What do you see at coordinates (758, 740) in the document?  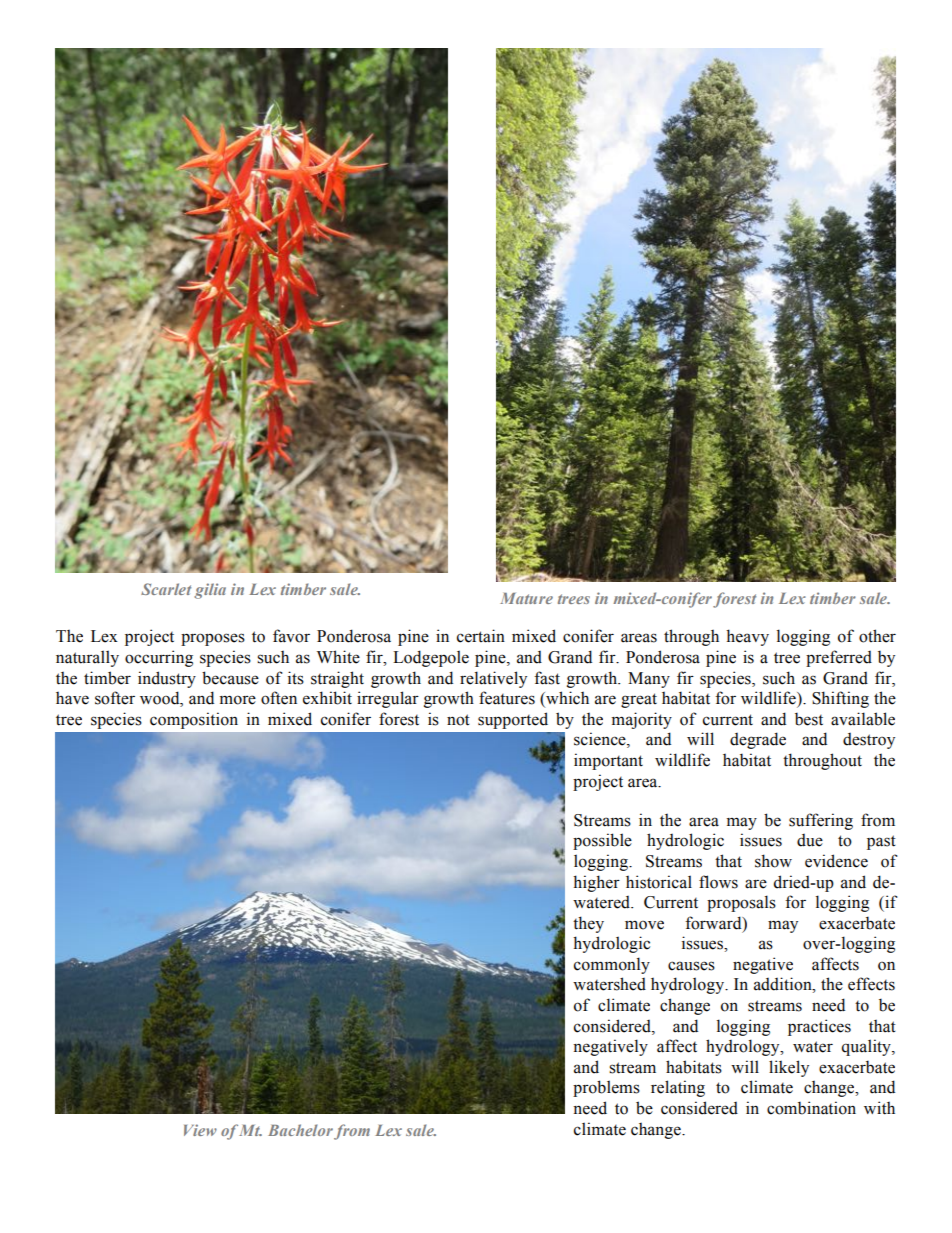 I see `degrade` at bounding box center [758, 740].
